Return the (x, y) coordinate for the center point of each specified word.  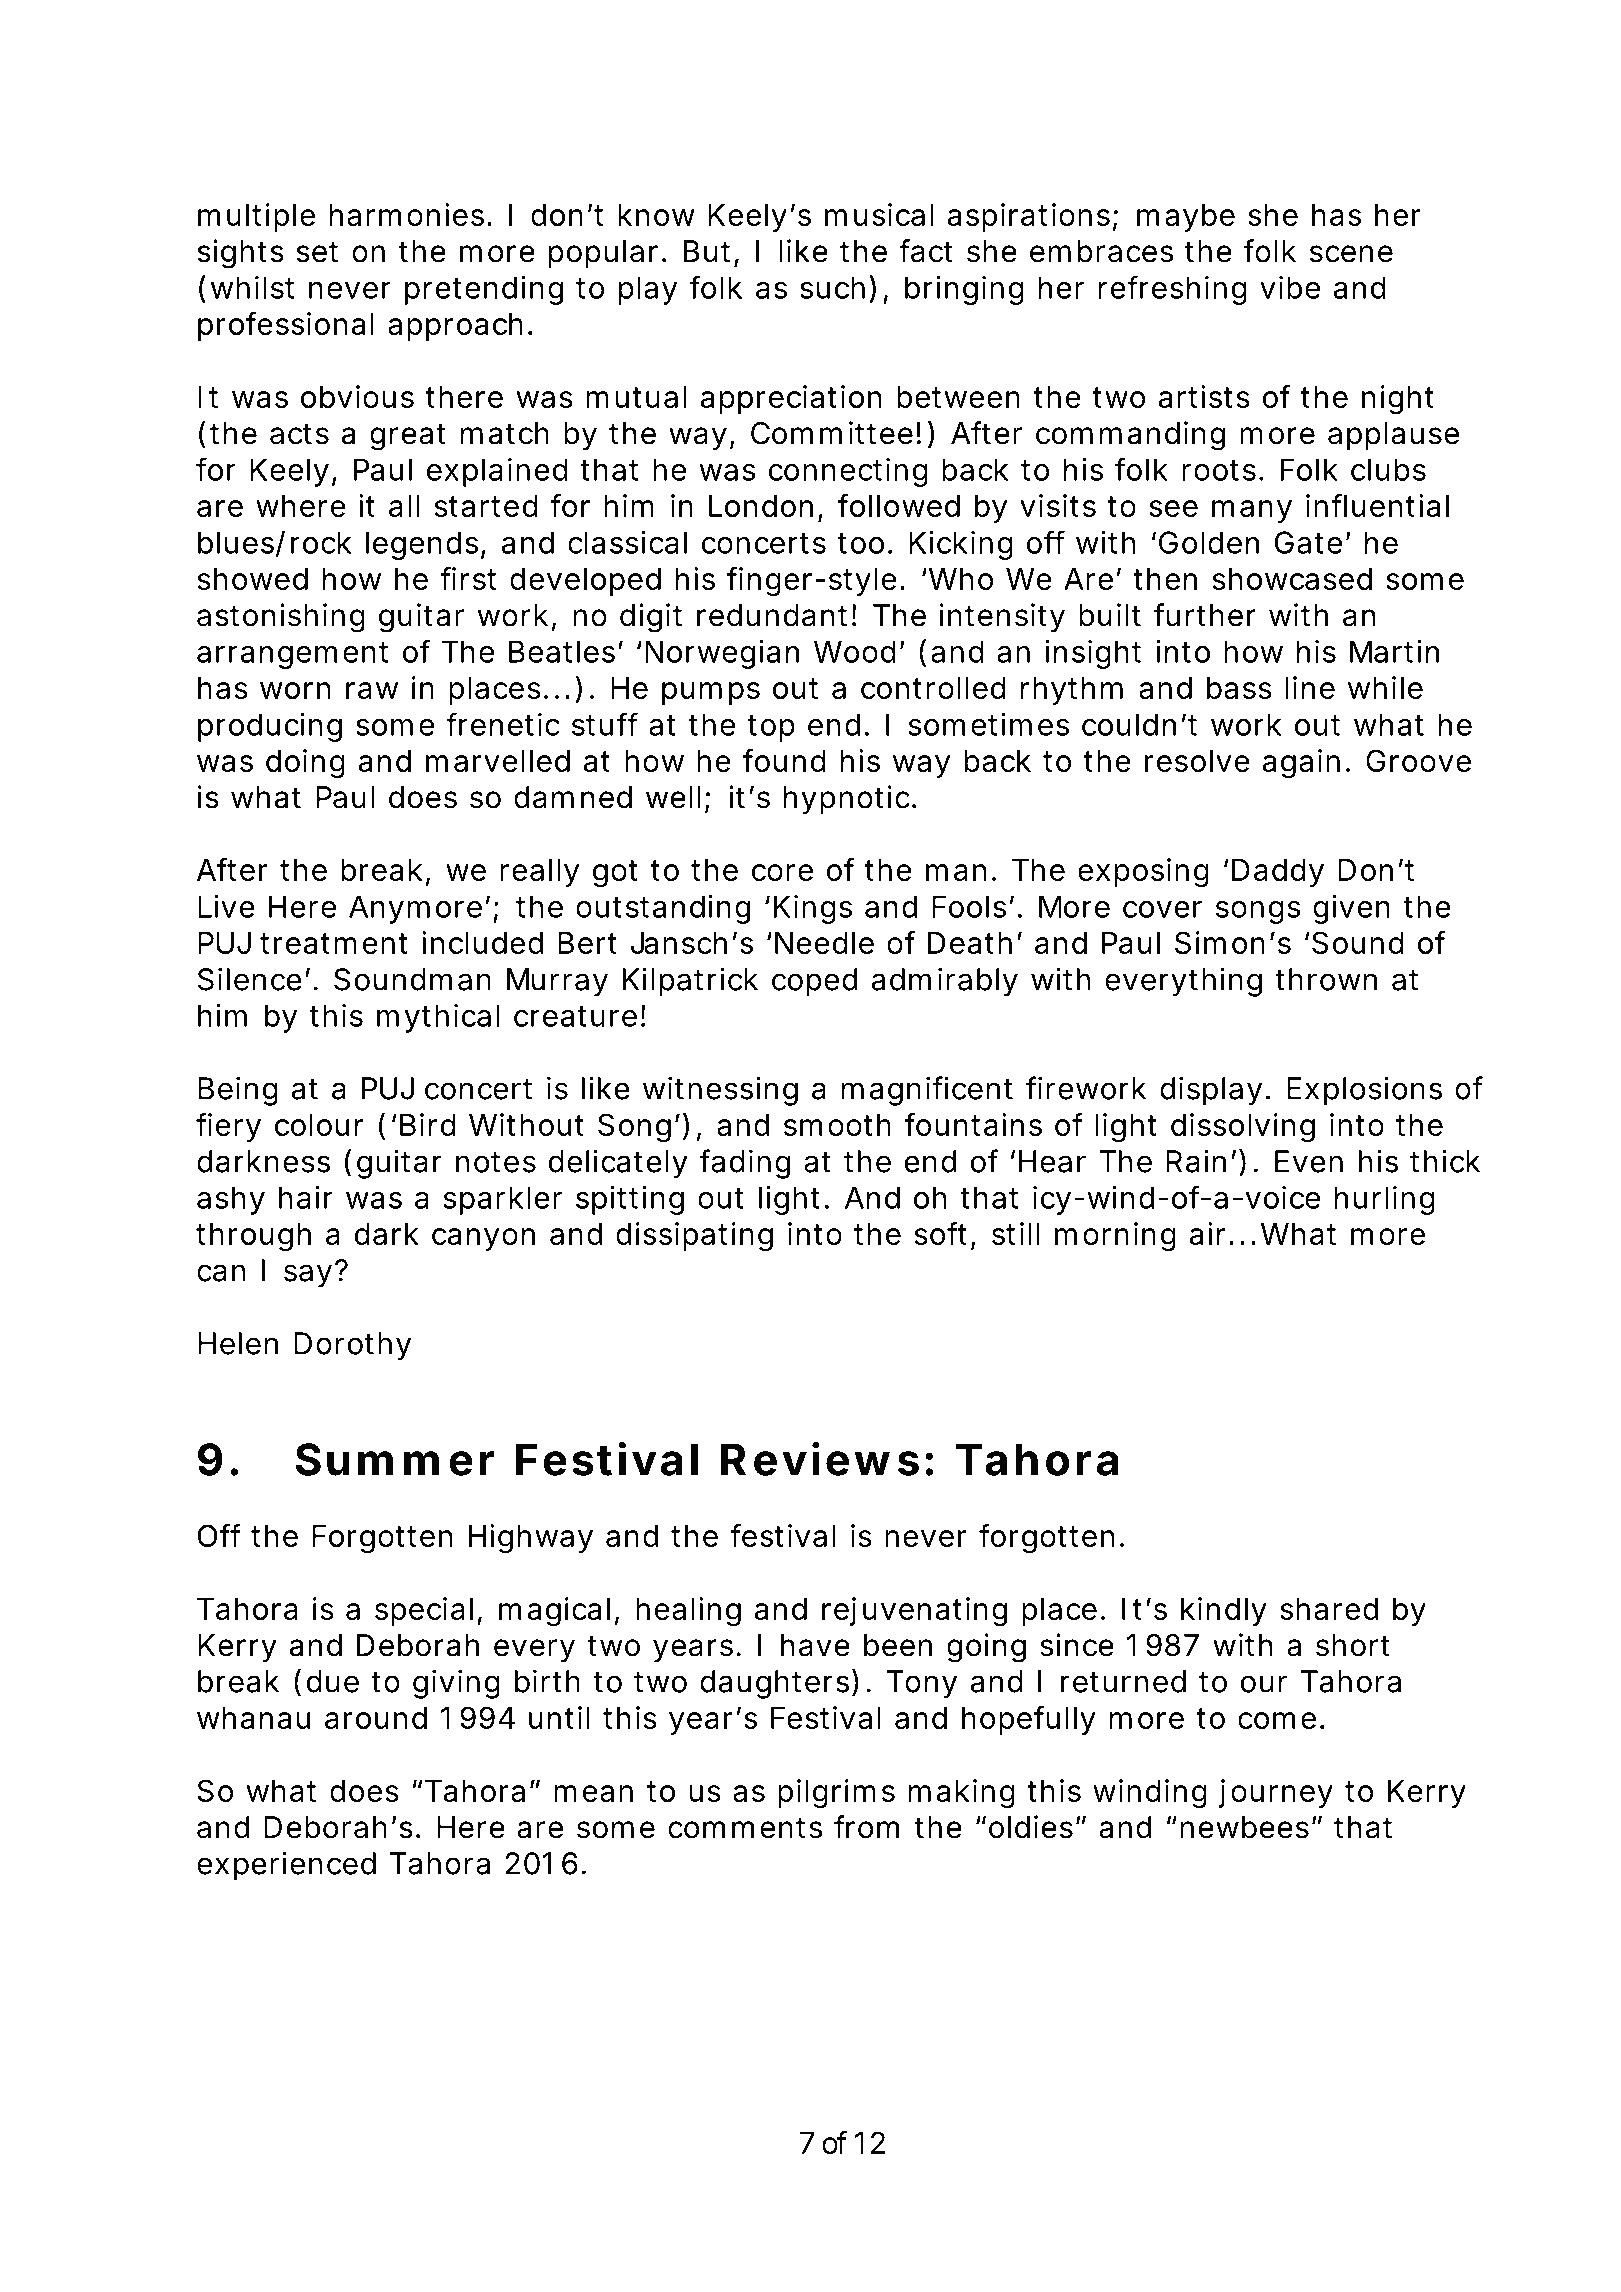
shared (1329, 1609)
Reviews (820, 1459)
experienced (286, 1866)
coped (814, 982)
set (317, 252)
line (1310, 687)
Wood (855, 651)
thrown (1326, 979)
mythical (438, 1018)
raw (372, 690)
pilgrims (836, 1794)
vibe (1290, 287)
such (832, 287)
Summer (395, 1459)
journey (1276, 1793)
